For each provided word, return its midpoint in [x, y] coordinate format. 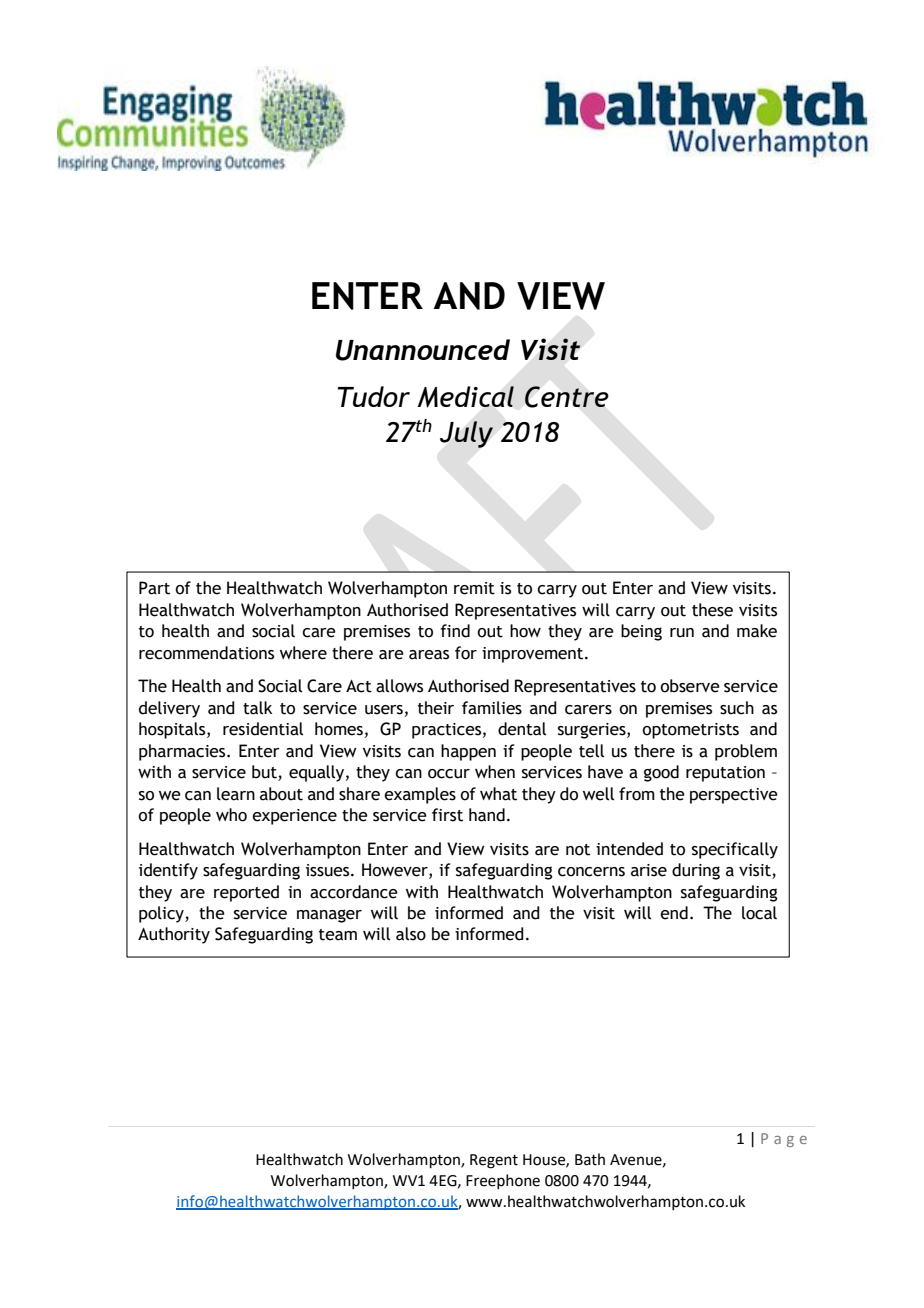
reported [246, 893]
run [682, 633]
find [455, 631]
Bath [590, 1159]
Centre [567, 397]
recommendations [206, 653]
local [759, 913]
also [411, 934]
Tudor [374, 396]
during [696, 871]
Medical [465, 397]
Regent [494, 1161]
